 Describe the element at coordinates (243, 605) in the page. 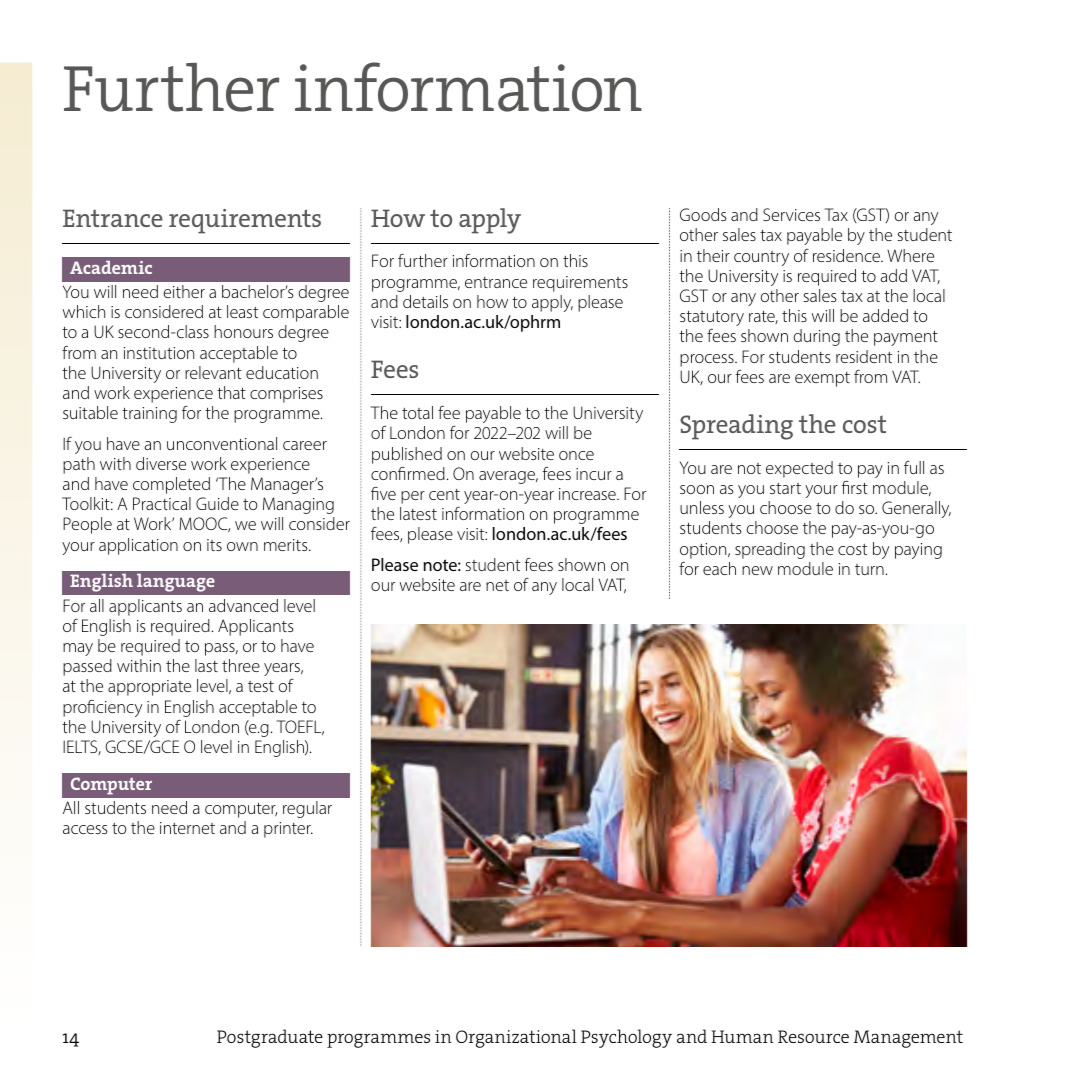

I see `advanced` at that location.
